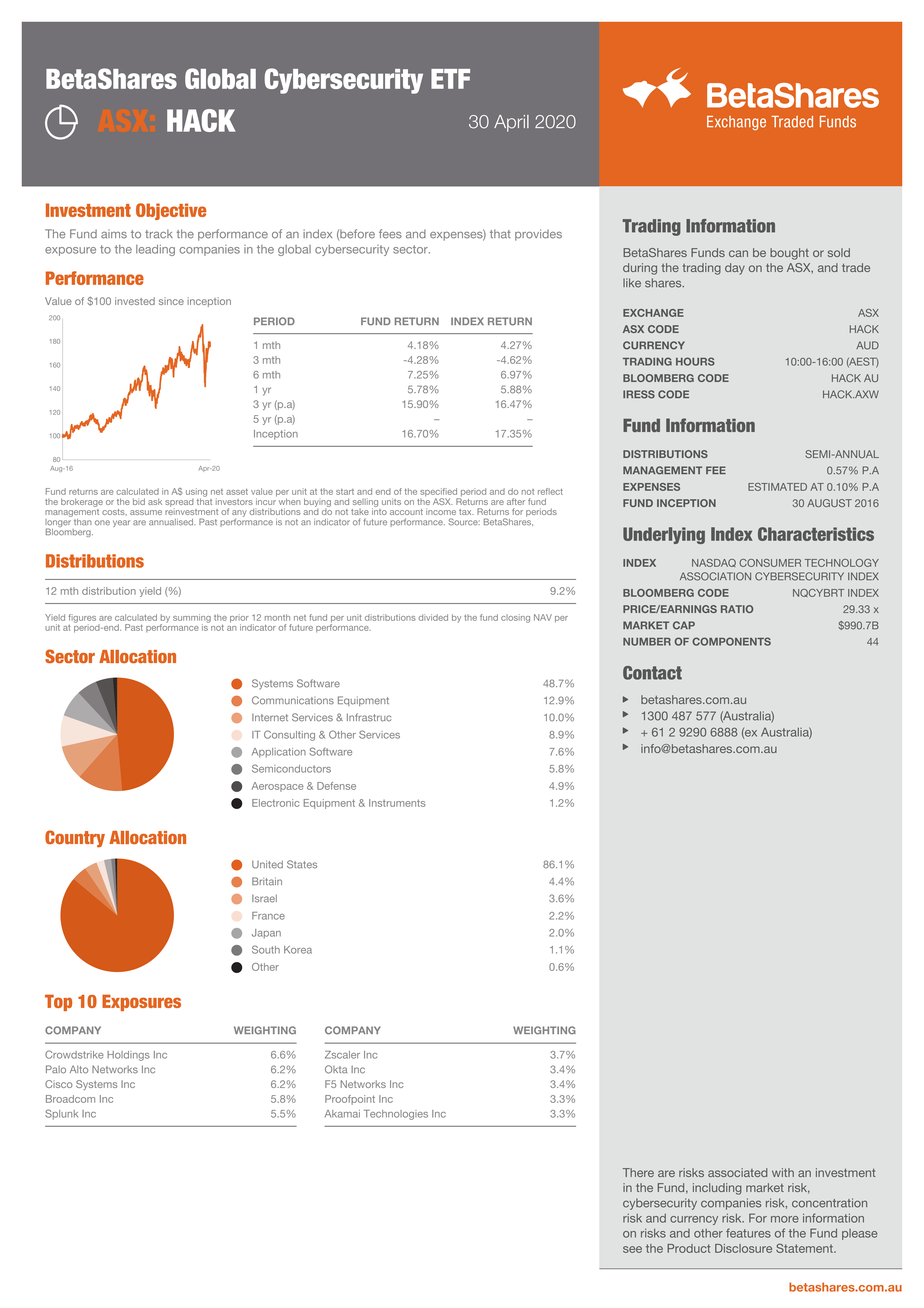 Image resolution: width=924 pixels, height=1308 pixels. Describe the element at coordinates (731, 641) in the image. I see `COMPONENTS` at that location.
